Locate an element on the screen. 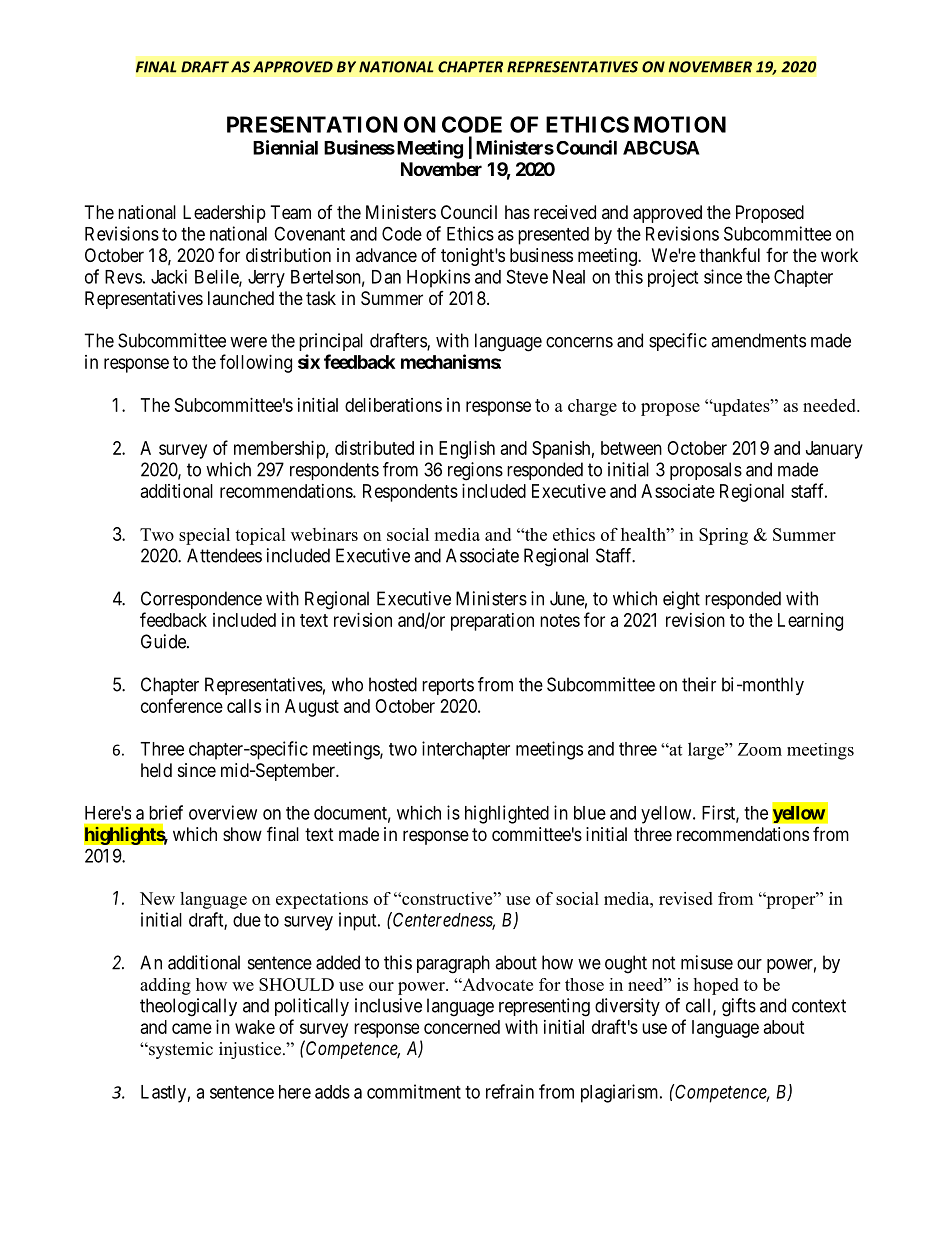 The image size is (952, 1233). proposals is located at coordinates (706, 471).
